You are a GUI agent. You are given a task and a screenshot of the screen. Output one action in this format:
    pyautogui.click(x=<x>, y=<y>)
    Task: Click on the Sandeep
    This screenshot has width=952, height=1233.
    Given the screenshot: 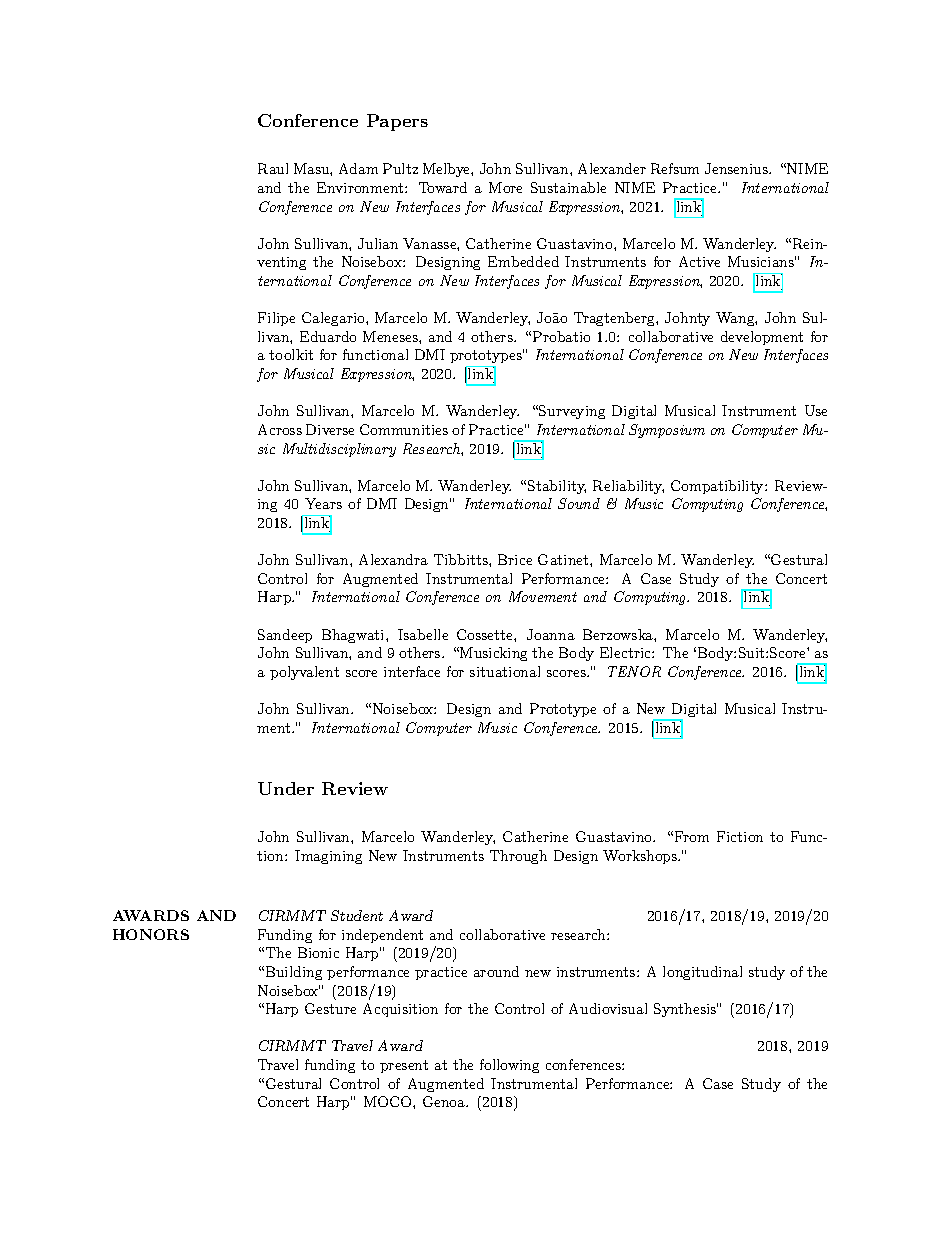 What is the action you would take?
    pyautogui.click(x=285, y=636)
